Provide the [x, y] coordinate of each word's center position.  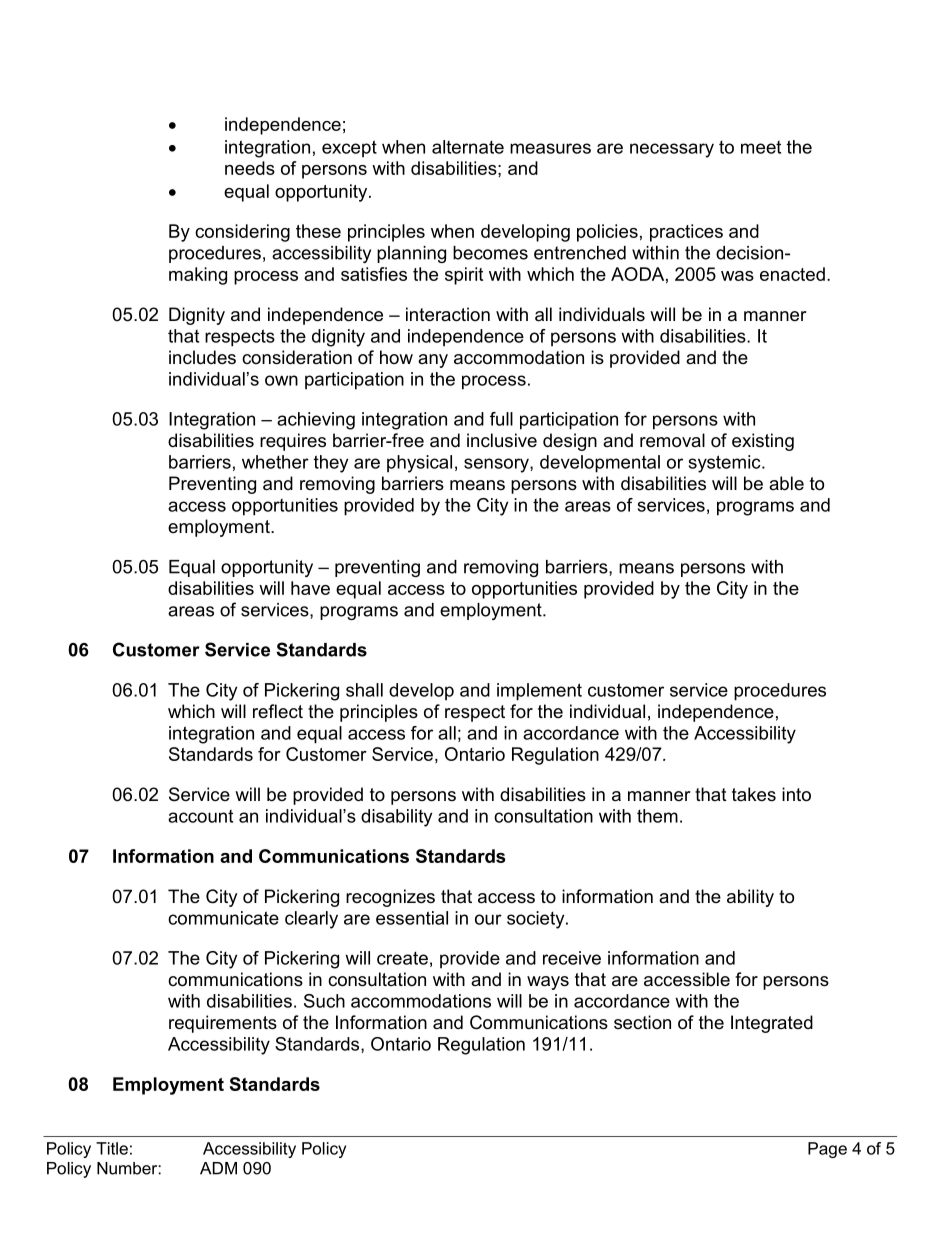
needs [250, 168]
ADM [218, 1168]
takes [754, 794]
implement [539, 692]
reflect [278, 711]
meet [761, 147]
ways [548, 983]
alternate [468, 147]
